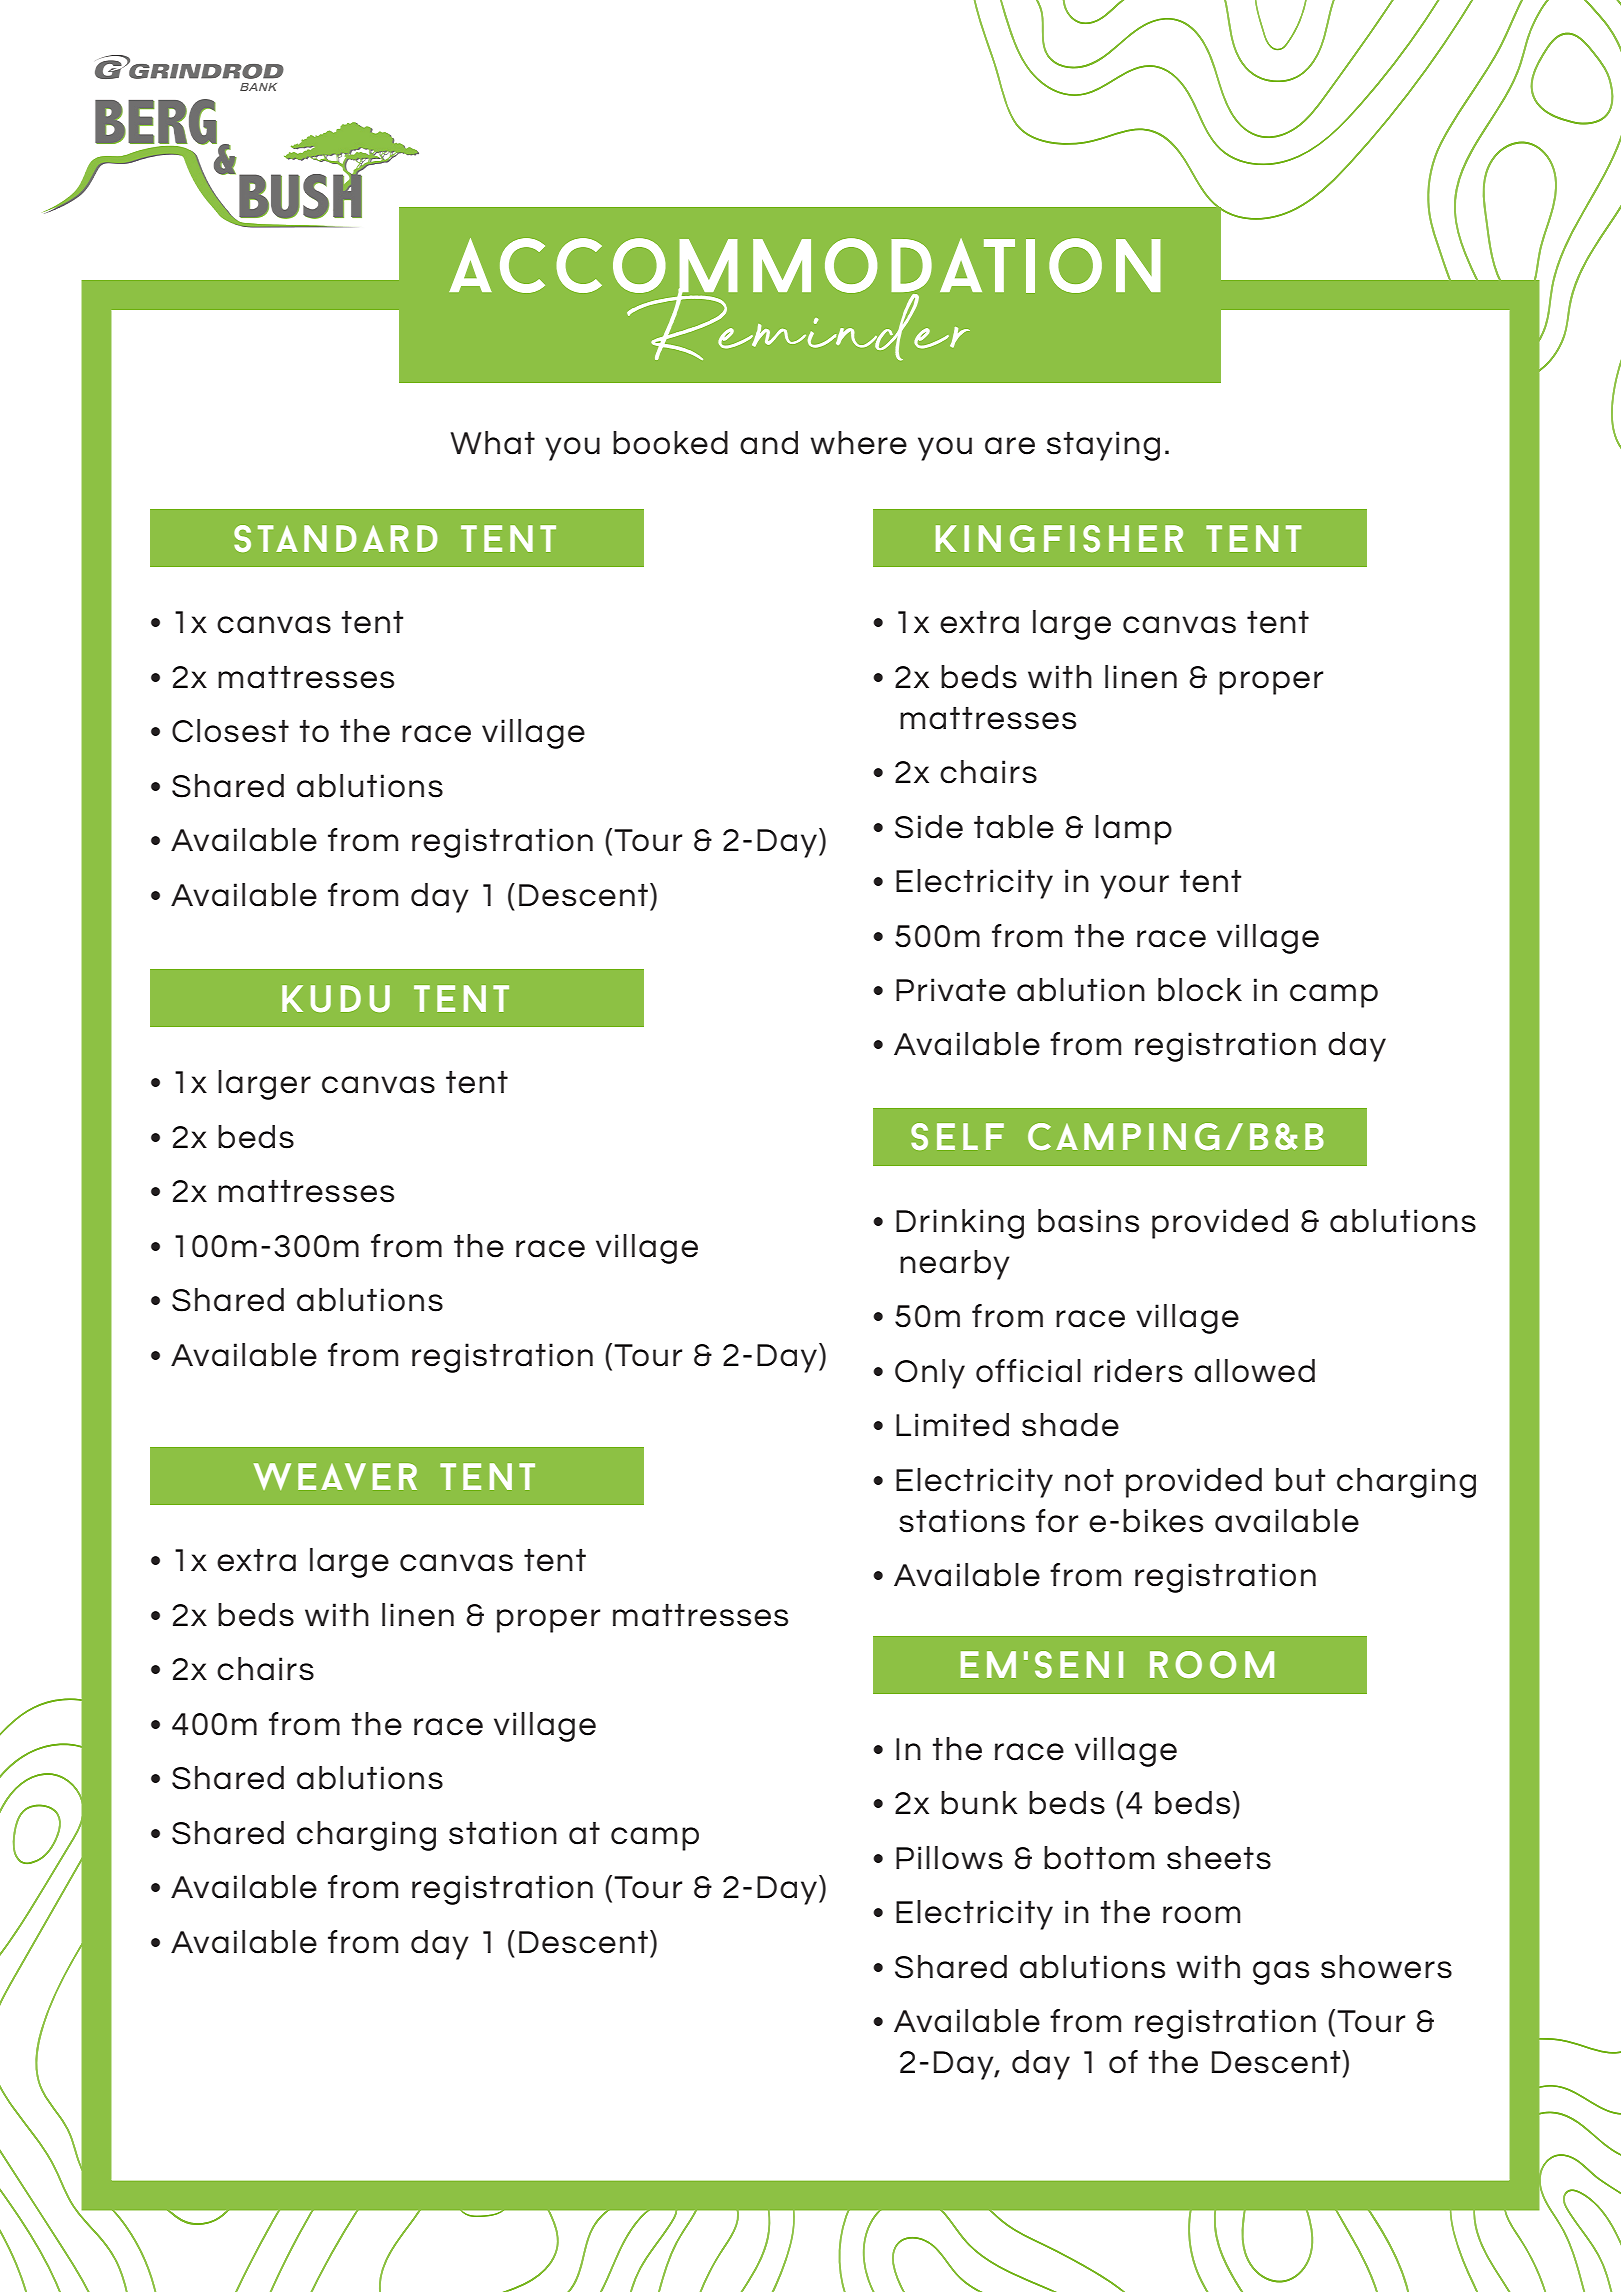  Describe the element at coordinates (930, 1374) in the document. I see `Only` at that location.
